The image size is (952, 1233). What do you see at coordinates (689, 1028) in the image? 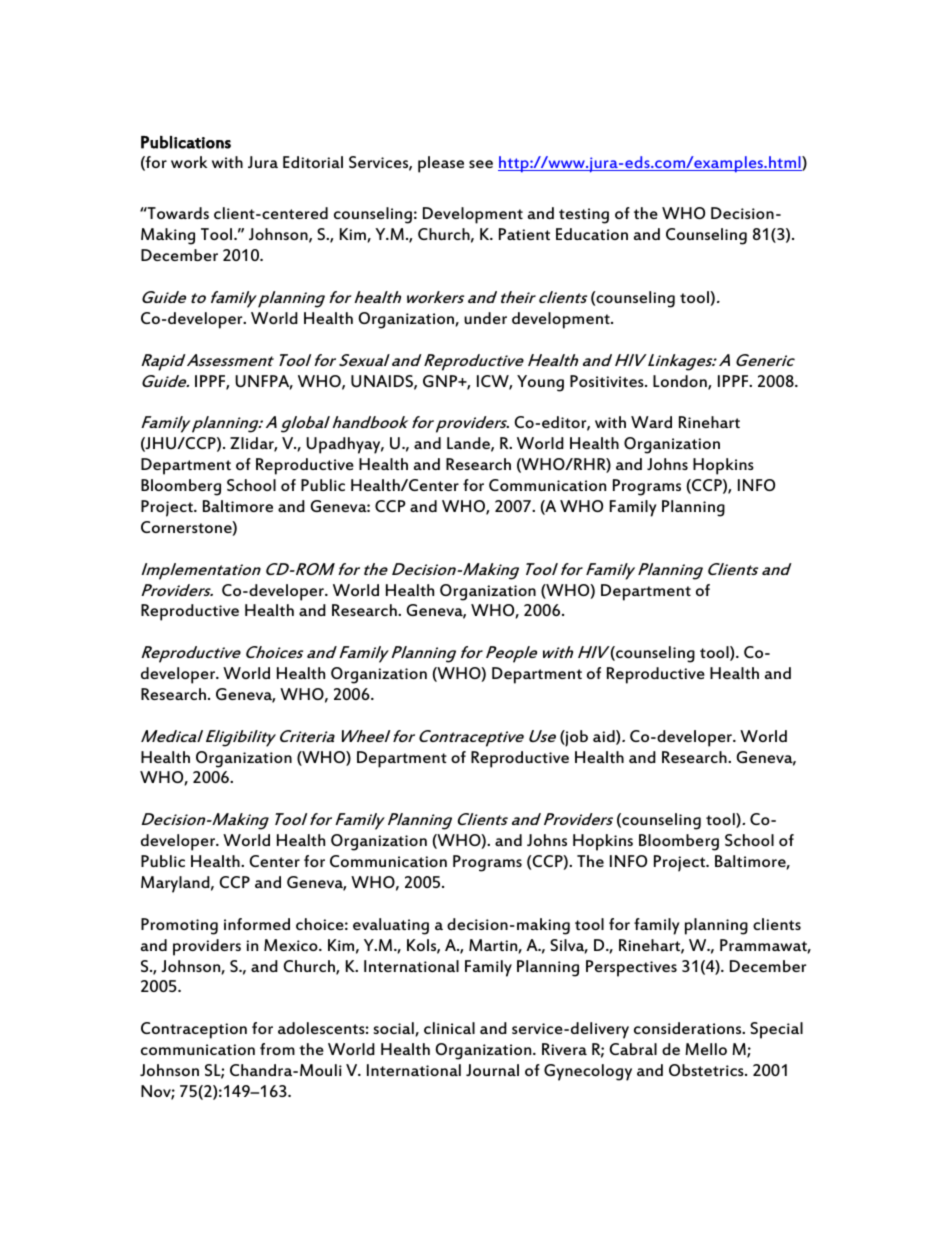
I see `considerations` at bounding box center [689, 1028].
